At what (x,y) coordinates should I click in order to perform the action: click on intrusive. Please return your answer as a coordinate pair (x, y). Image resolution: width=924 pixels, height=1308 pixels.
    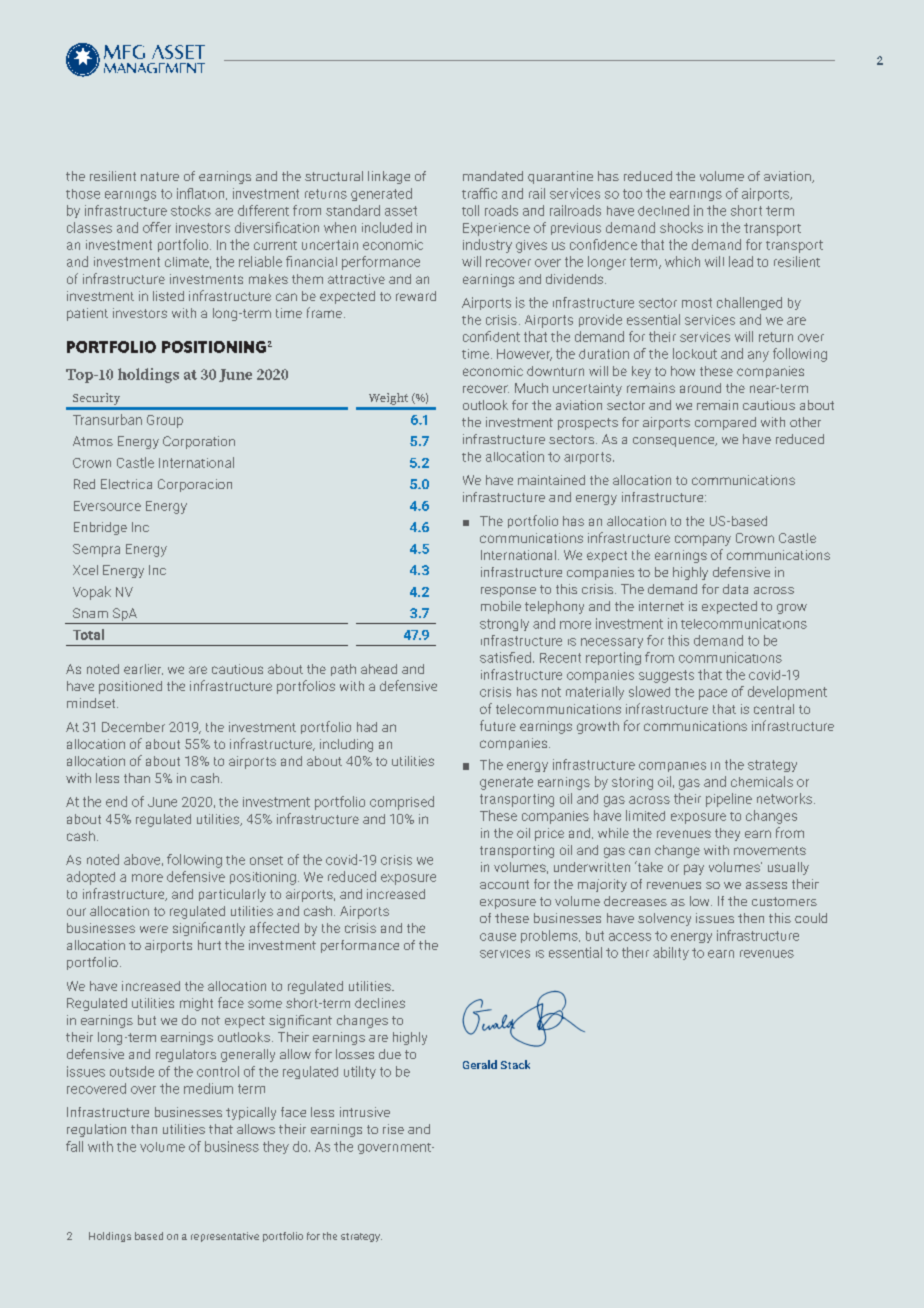
    Looking at the image, I should click on (365, 1112).
